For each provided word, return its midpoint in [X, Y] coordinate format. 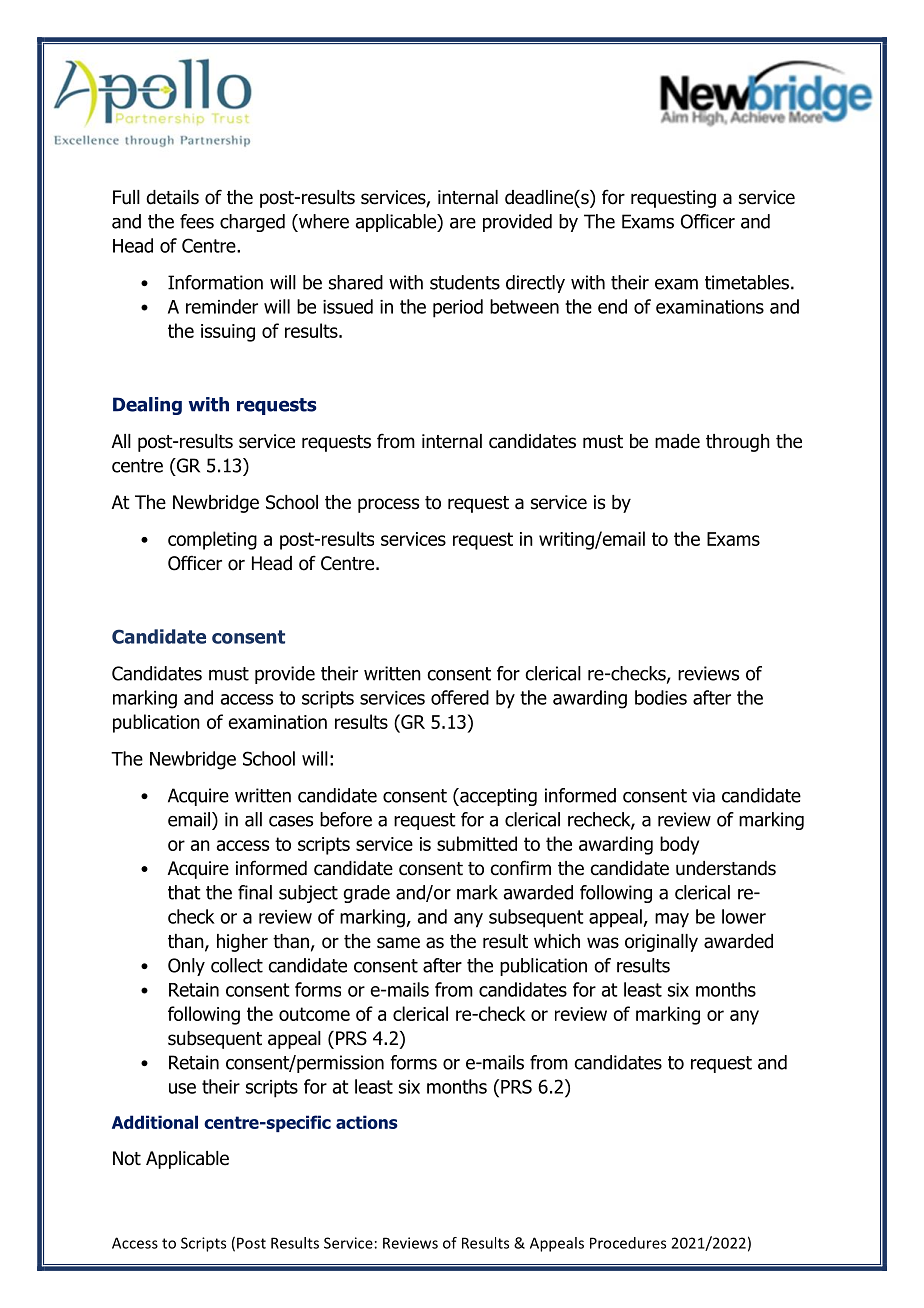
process [388, 505]
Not [127, 1158]
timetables [747, 282]
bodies [661, 697]
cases [291, 821]
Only [186, 967]
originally [661, 943]
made [677, 441]
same [398, 943]
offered [460, 697]
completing [212, 540]
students [465, 282]
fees [197, 221]
